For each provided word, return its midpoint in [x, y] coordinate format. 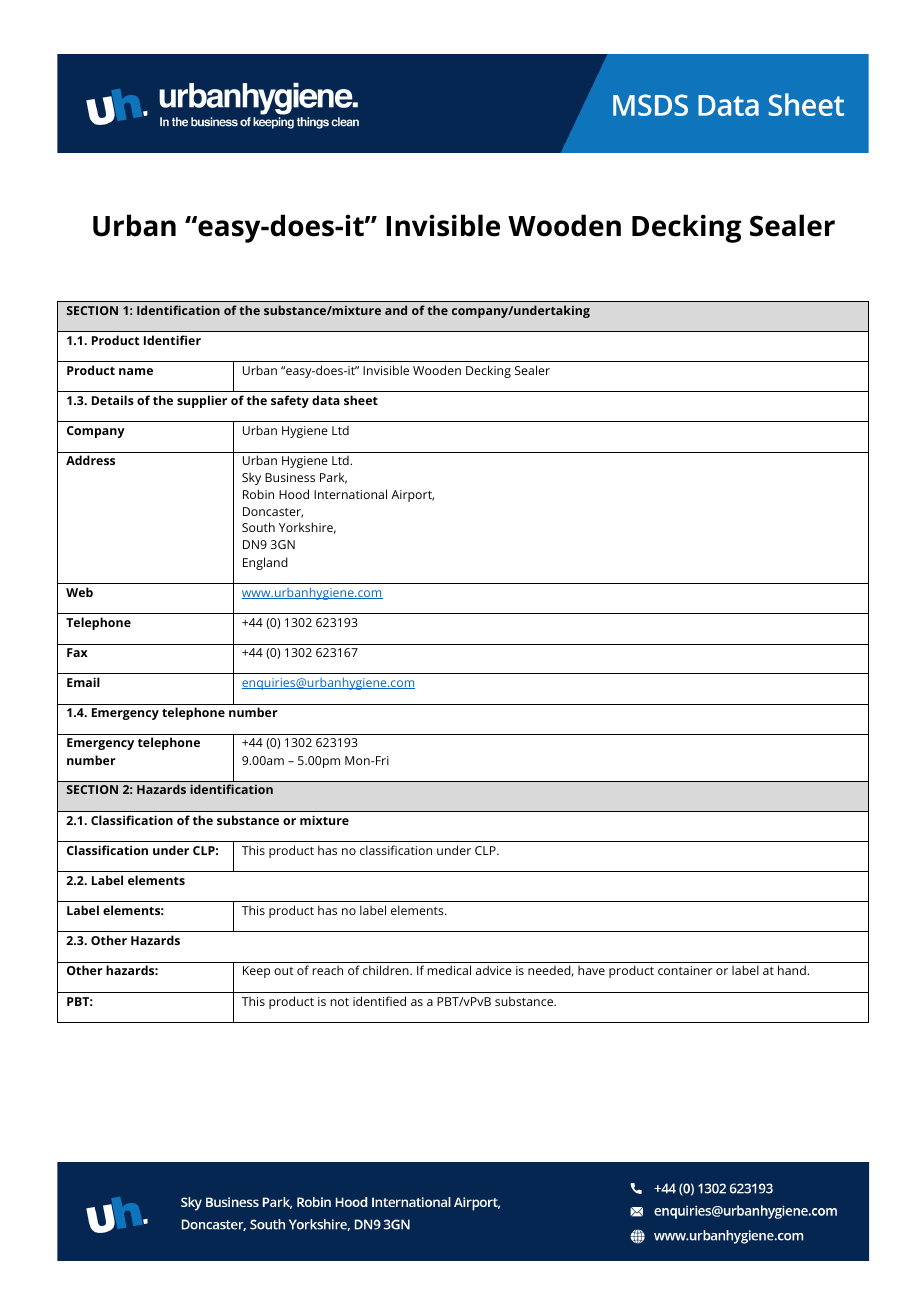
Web [79, 592]
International [350, 494]
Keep [256, 972]
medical [449, 970]
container [685, 970]
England [265, 563]
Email [83, 682]
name [136, 371]
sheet [361, 400]
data [326, 400]
